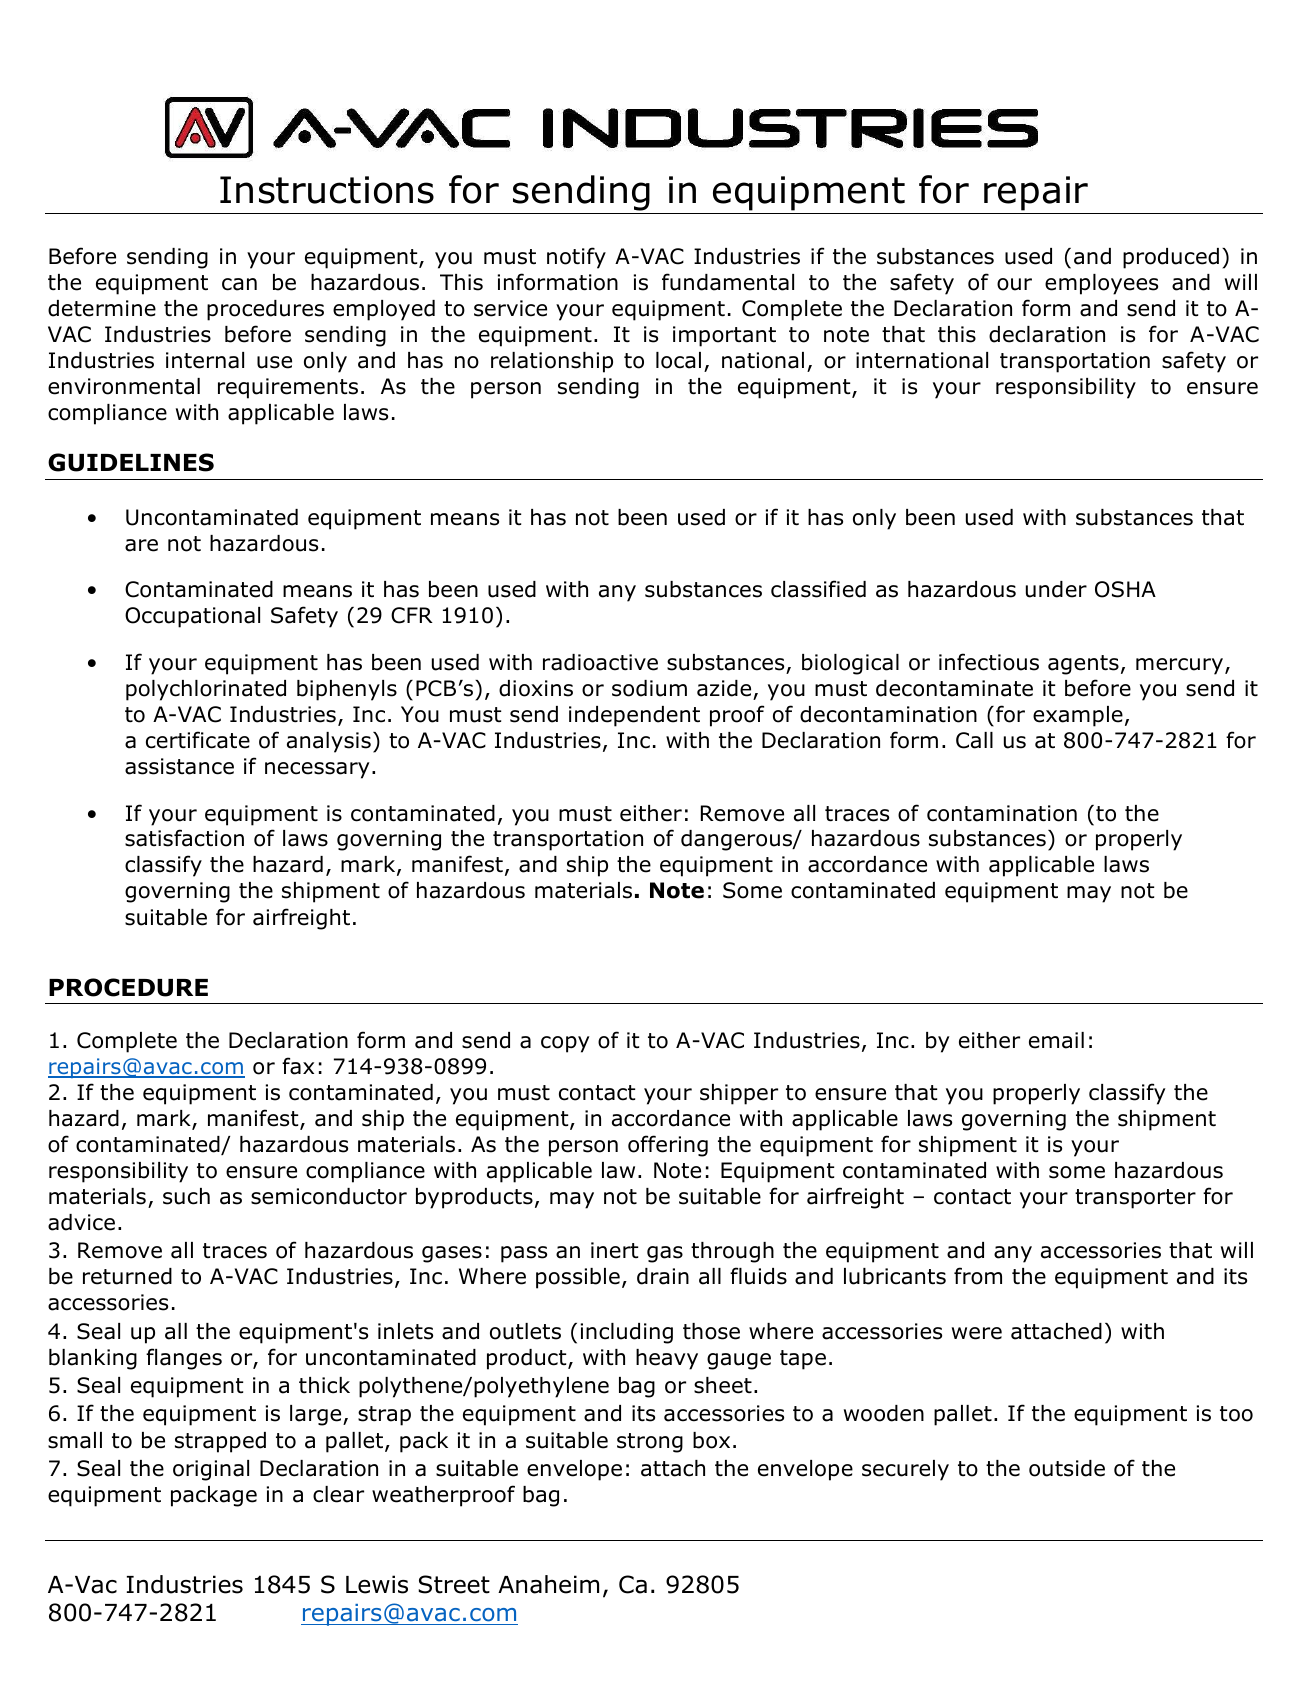 This screenshot has height=1691, width=1307. Describe the element at coordinates (576, 258) in the screenshot. I see `notify` at that location.
